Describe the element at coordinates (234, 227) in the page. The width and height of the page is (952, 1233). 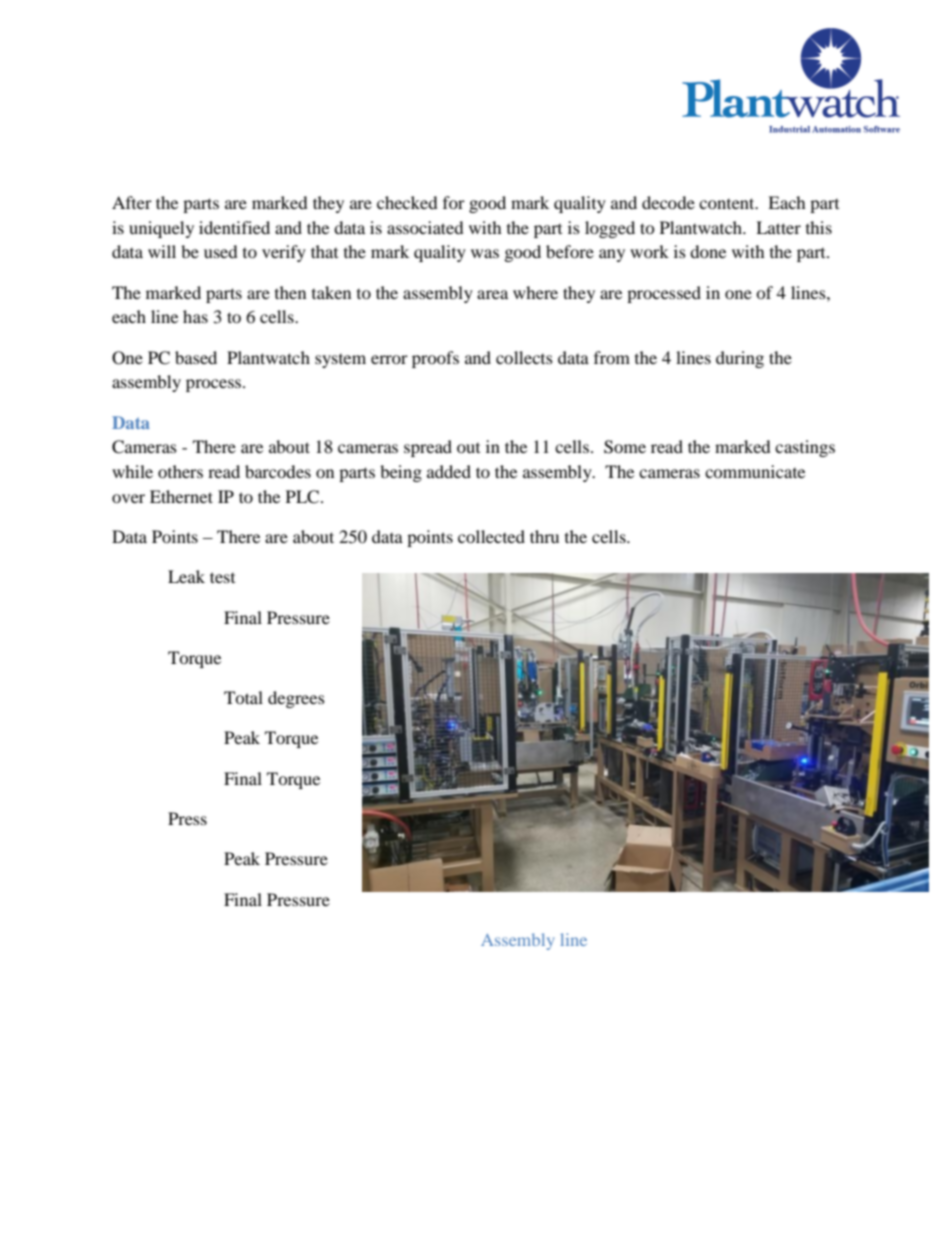
I see `identified` at that location.
